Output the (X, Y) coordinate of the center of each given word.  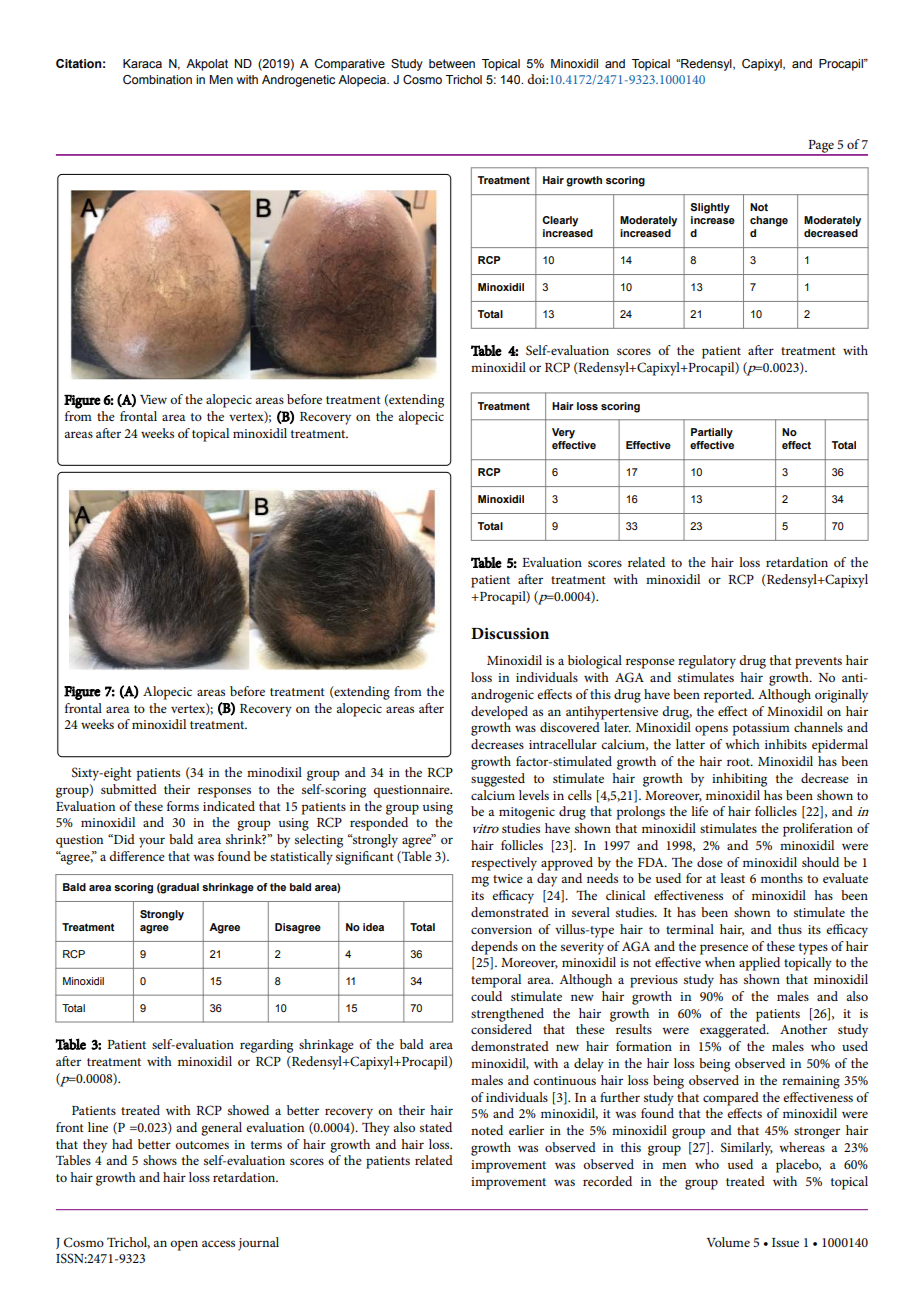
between (452, 63)
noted (487, 1130)
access (218, 1243)
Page (821, 147)
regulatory (707, 662)
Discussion (510, 634)
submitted (129, 789)
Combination (157, 80)
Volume (728, 1242)
